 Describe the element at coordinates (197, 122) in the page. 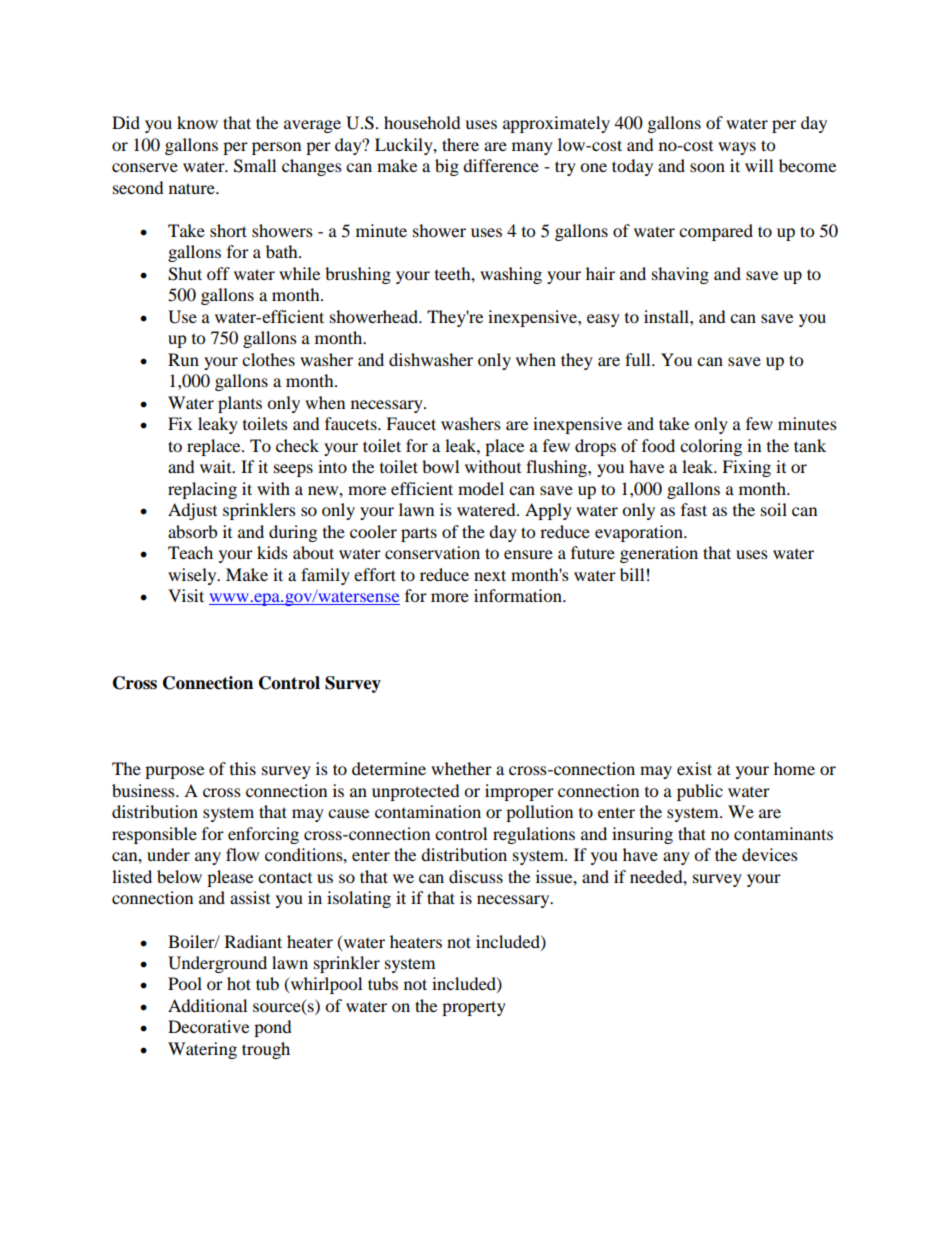

I see `know` at that location.
